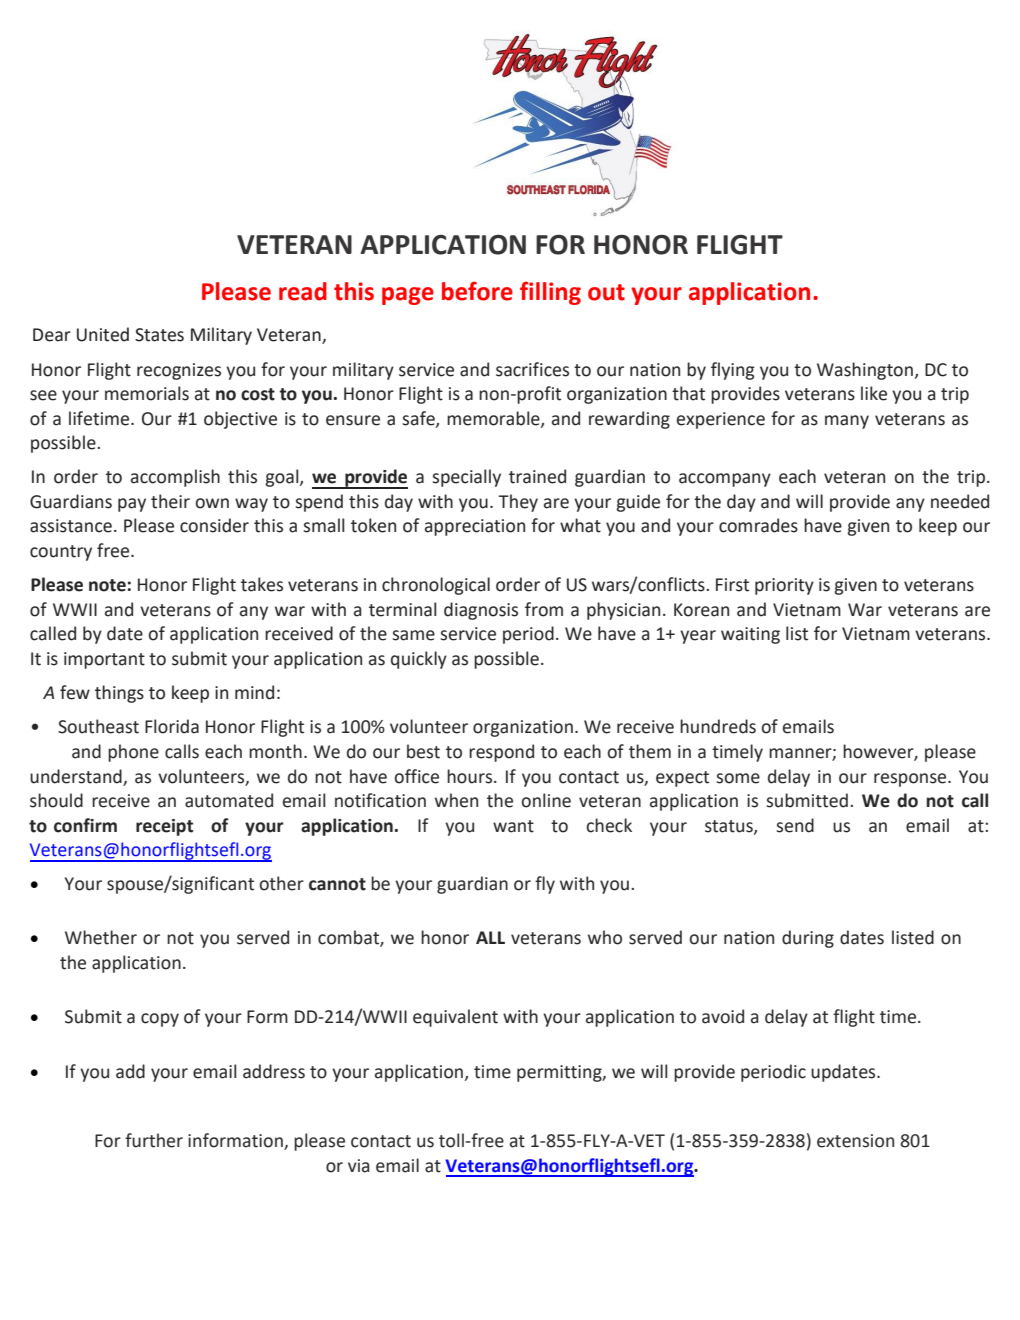 The height and width of the page is (1320, 1020). What do you see at coordinates (501, 753) in the page?
I see `respond` at bounding box center [501, 753].
